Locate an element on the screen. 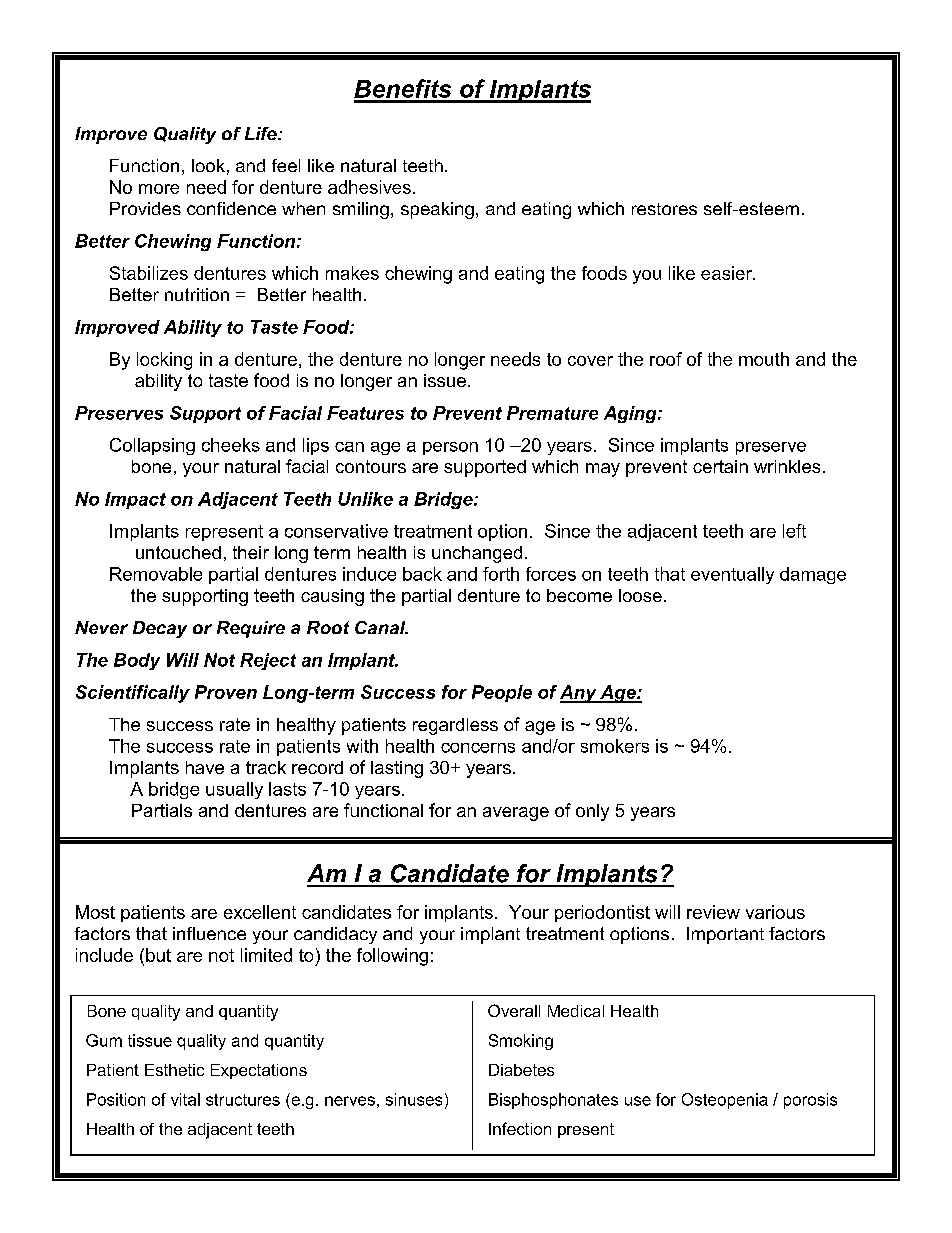  restores is located at coordinates (664, 209).
